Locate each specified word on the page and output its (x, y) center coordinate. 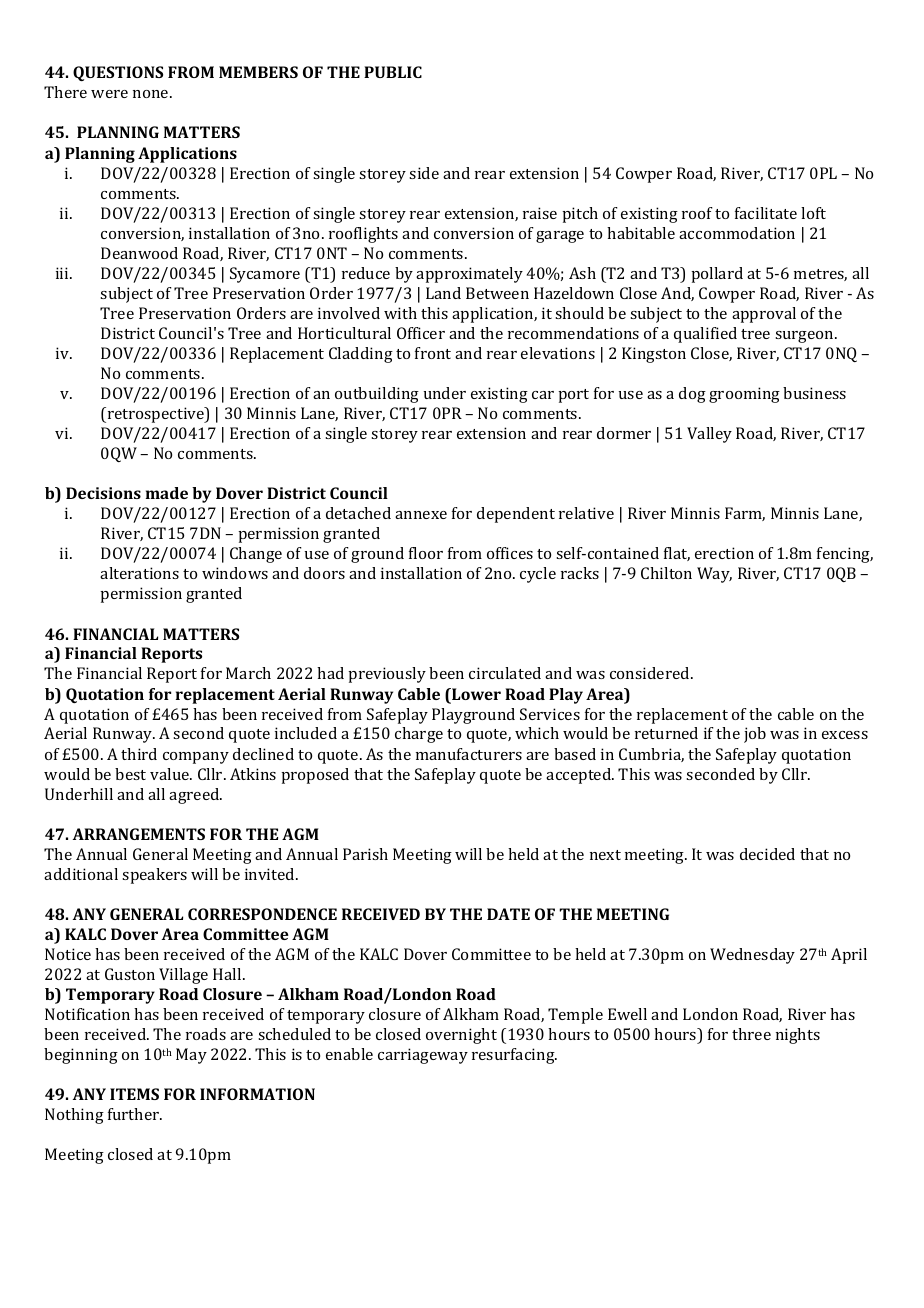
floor (426, 553)
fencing (845, 555)
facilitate (766, 213)
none (152, 94)
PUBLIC (393, 72)
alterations (139, 573)
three (751, 1034)
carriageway (423, 1056)
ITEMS (134, 1094)
